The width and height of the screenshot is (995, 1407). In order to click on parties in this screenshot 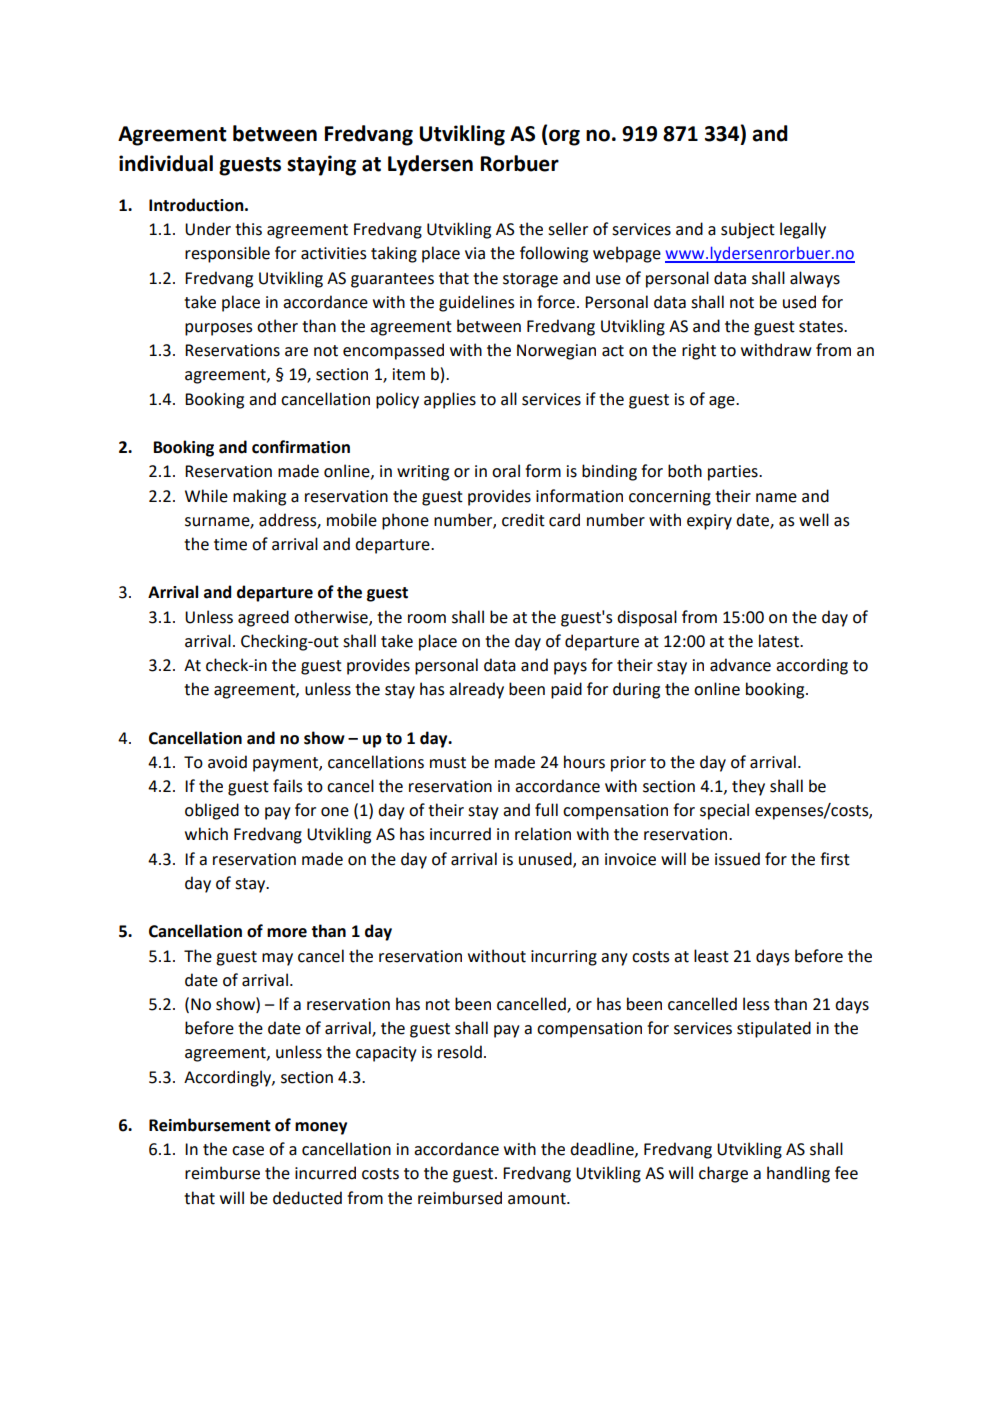, I will do `click(734, 473)`.
